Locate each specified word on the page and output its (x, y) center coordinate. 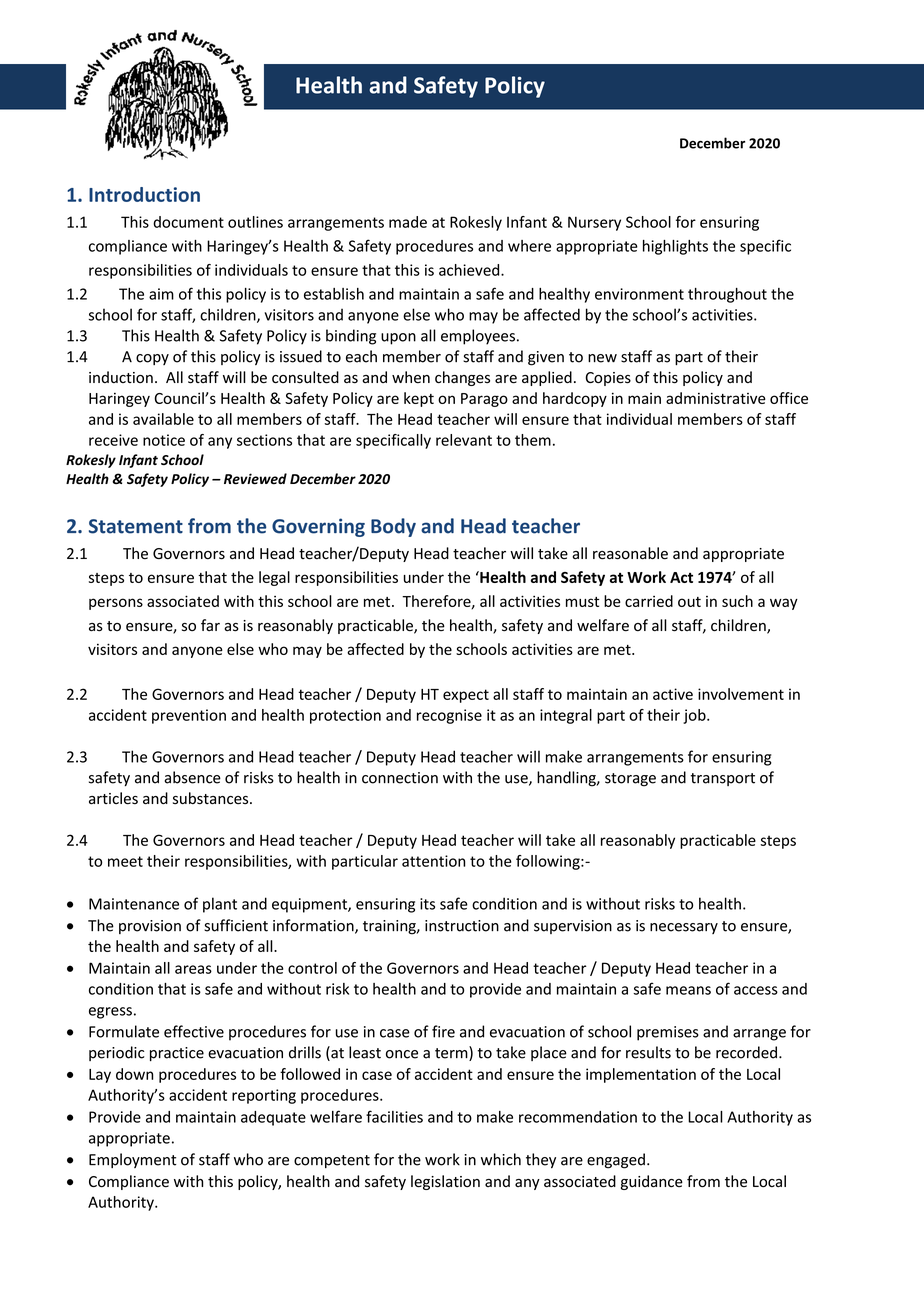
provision (150, 927)
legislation (445, 1182)
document (188, 222)
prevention (189, 716)
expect (466, 696)
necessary (684, 928)
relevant (464, 440)
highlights (675, 247)
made (408, 222)
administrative (716, 398)
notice (164, 440)
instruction (462, 926)
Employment (132, 1160)
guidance (652, 1182)
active (673, 694)
